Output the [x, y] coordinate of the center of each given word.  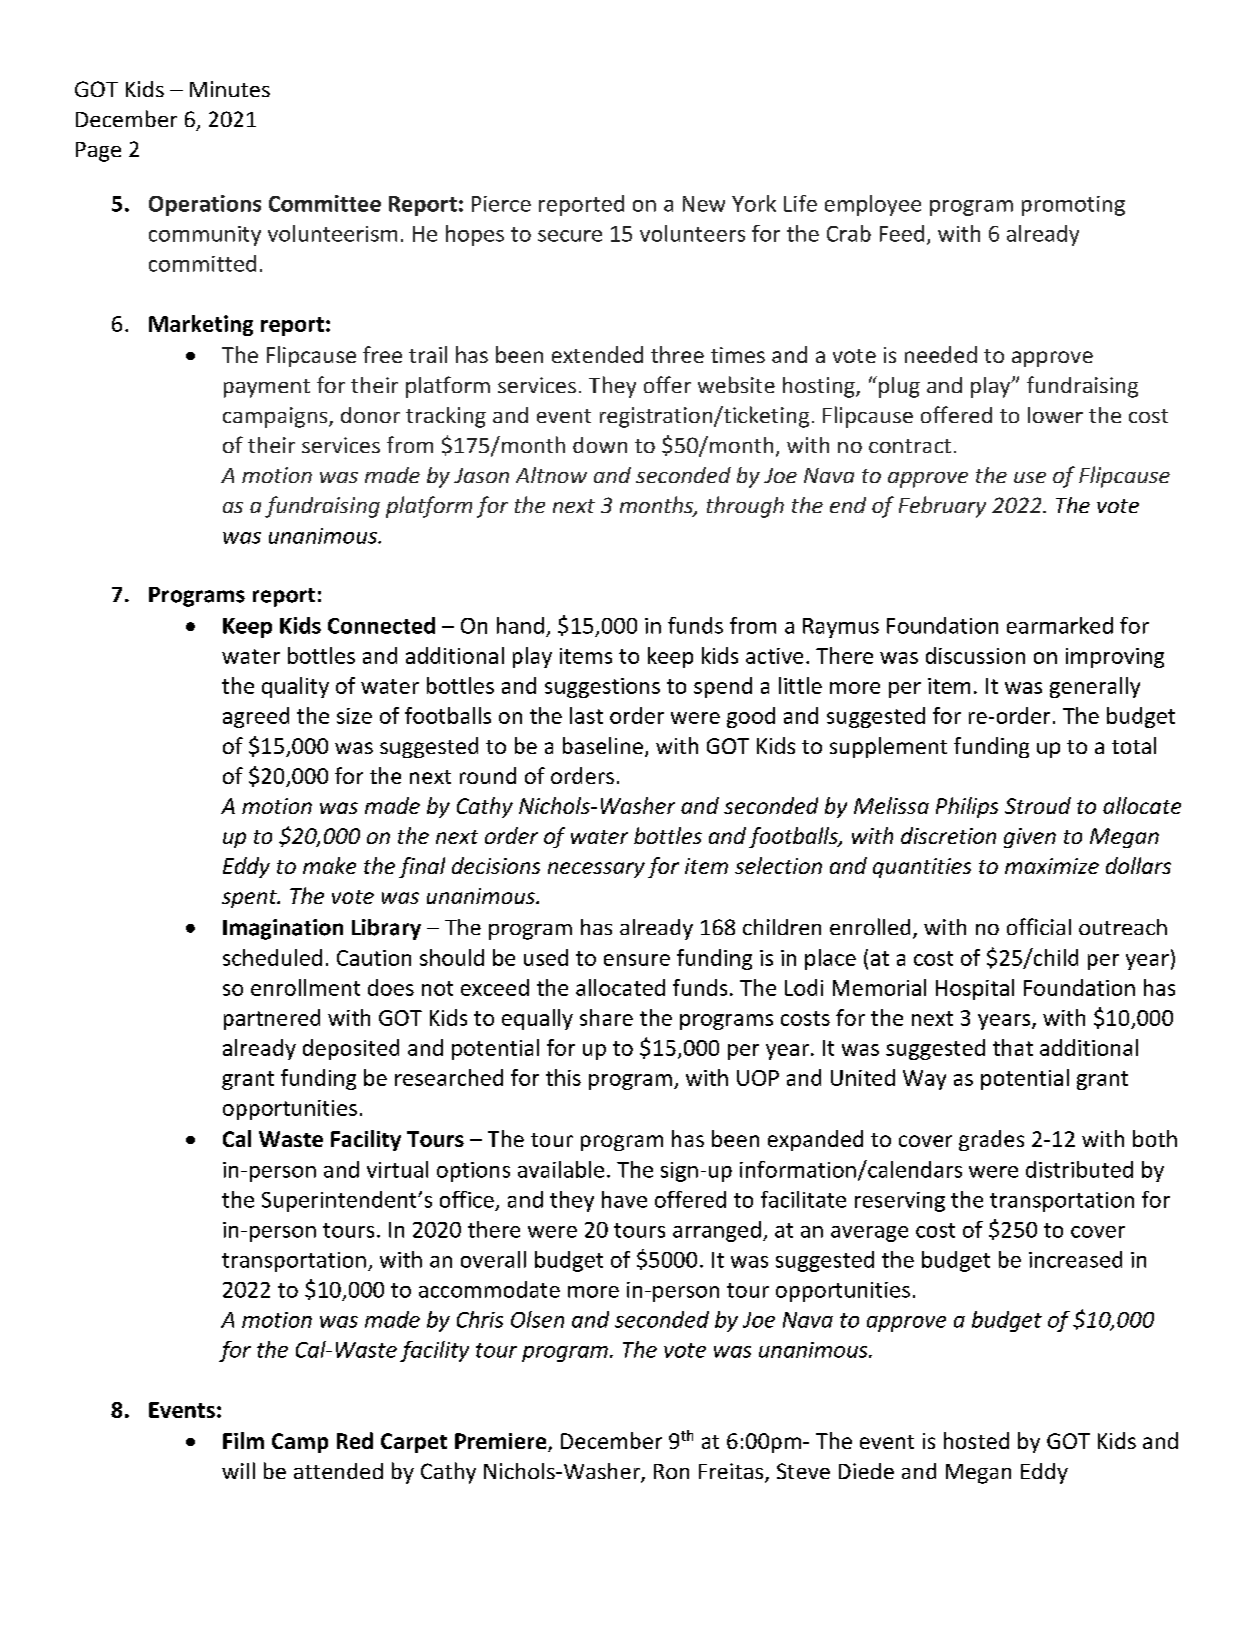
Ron [671, 1471]
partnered [272, 1019]
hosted [976, 1440]
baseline [603, 745]
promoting [1073, 206]
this [563, 1077]
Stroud [1038, 805]
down [600, 445]
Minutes [230, 89]
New [704, 204]
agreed [256, 717]
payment [267, 388]
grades [991, 1140]
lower [1055, 415]
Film [243, 1440]
